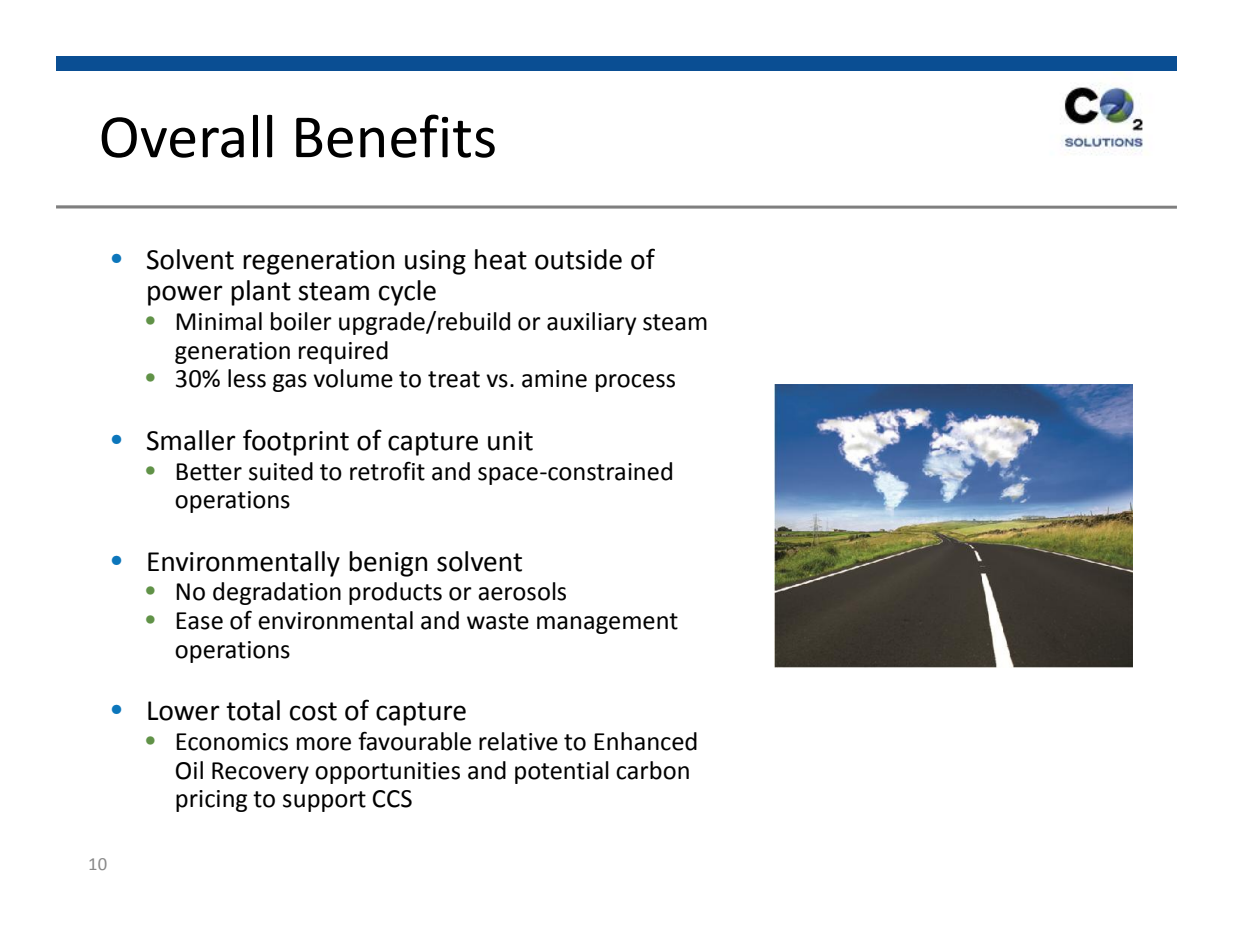 The height and width of the screenshot is (952, 1233). I want to click on Better, so click(209, 472).
